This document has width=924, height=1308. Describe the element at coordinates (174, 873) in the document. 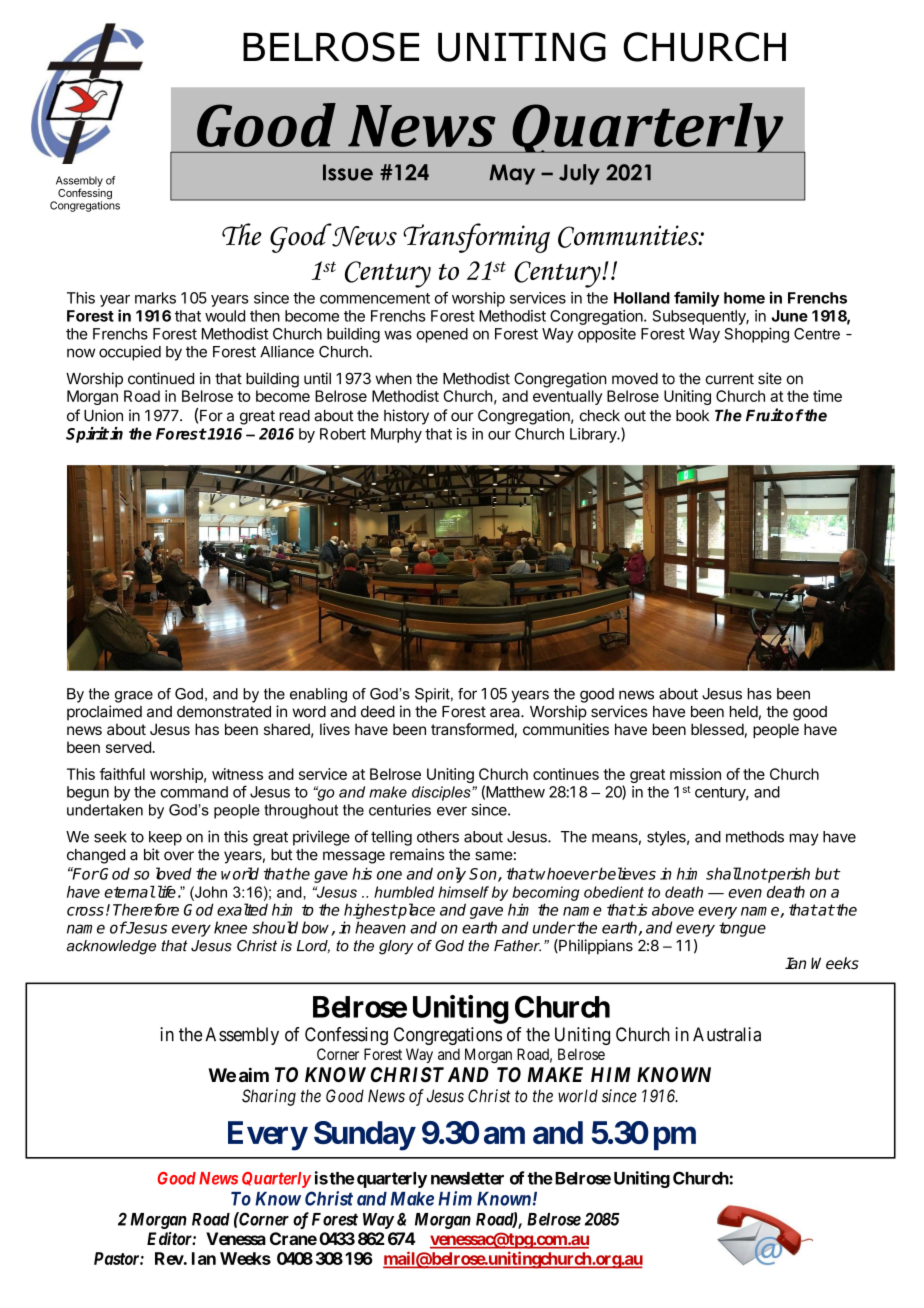

I see `loved` at that location.
